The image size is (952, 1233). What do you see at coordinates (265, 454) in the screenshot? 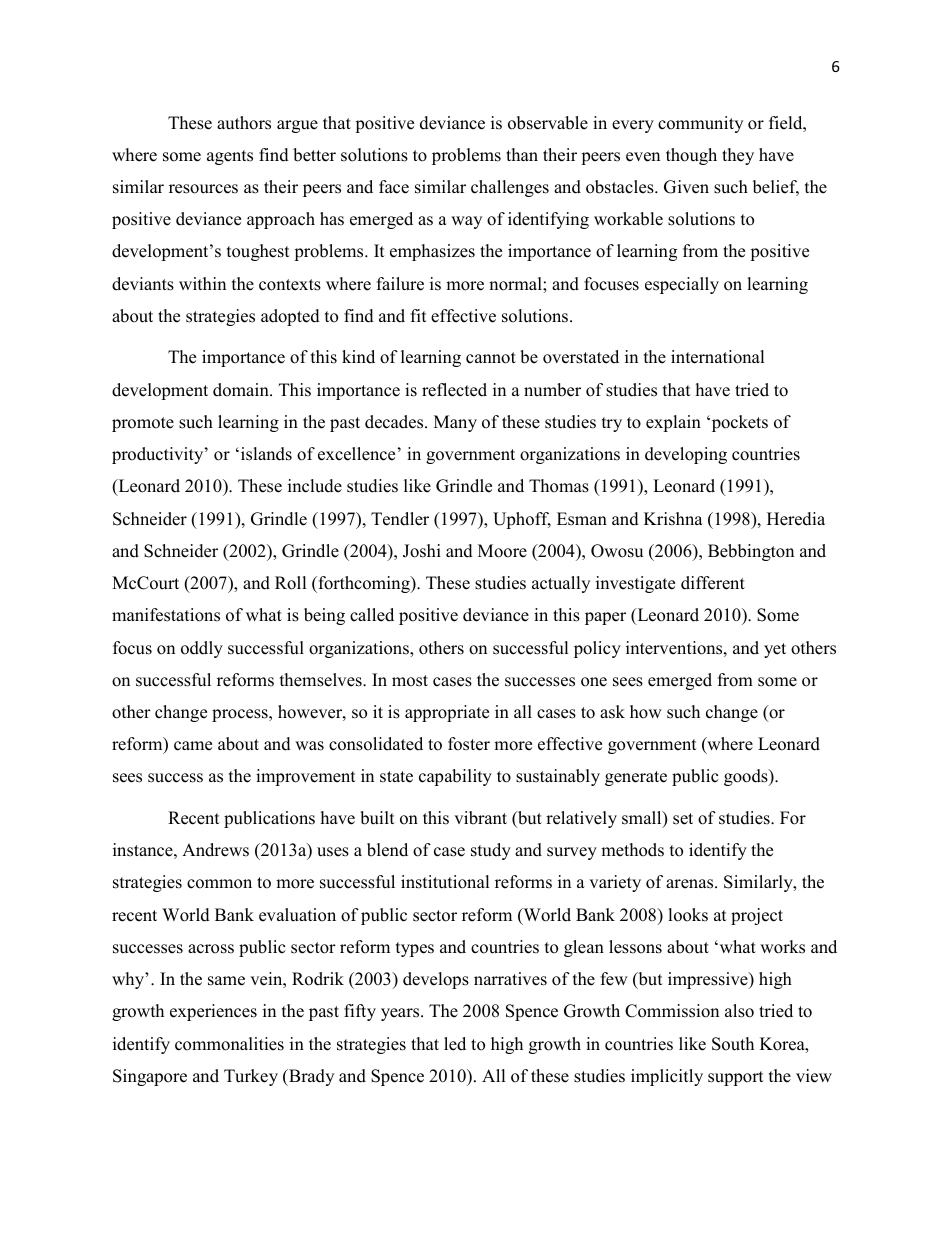
I see `islands` at bounding box center [265, 454].
